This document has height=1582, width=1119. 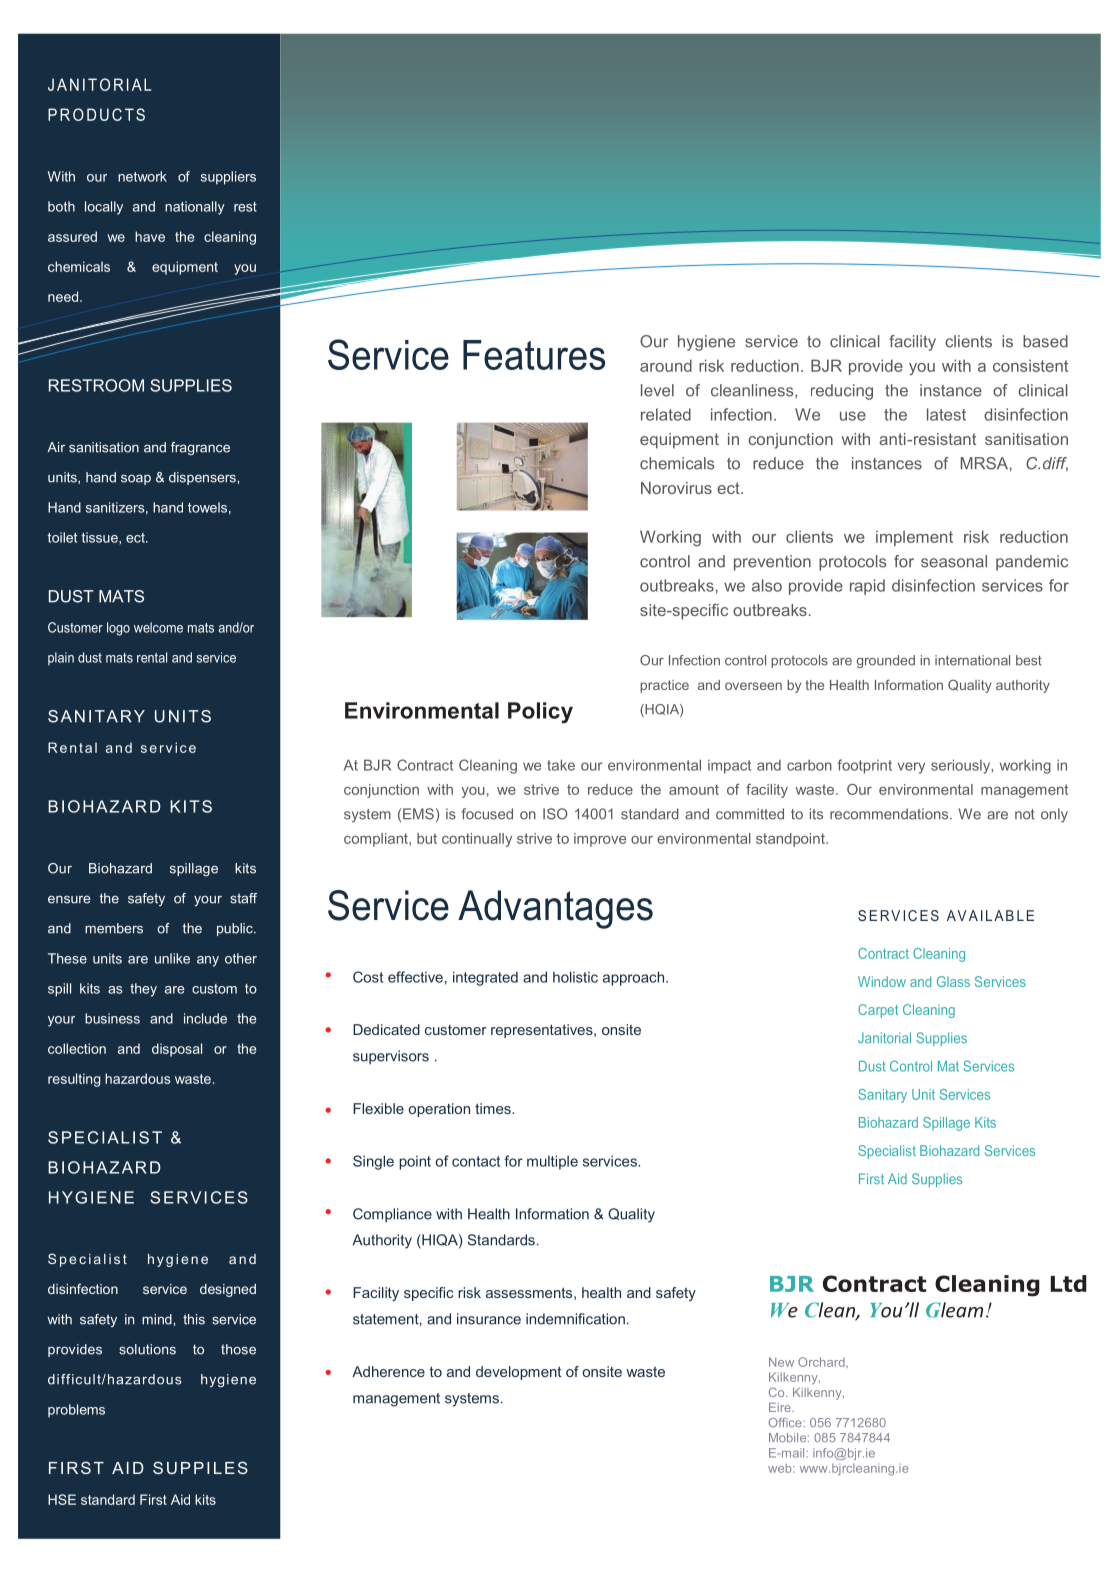 What do you see at coordinates (195, 208) in the document?
I see `nationally` at bounding box center [195, 208].
